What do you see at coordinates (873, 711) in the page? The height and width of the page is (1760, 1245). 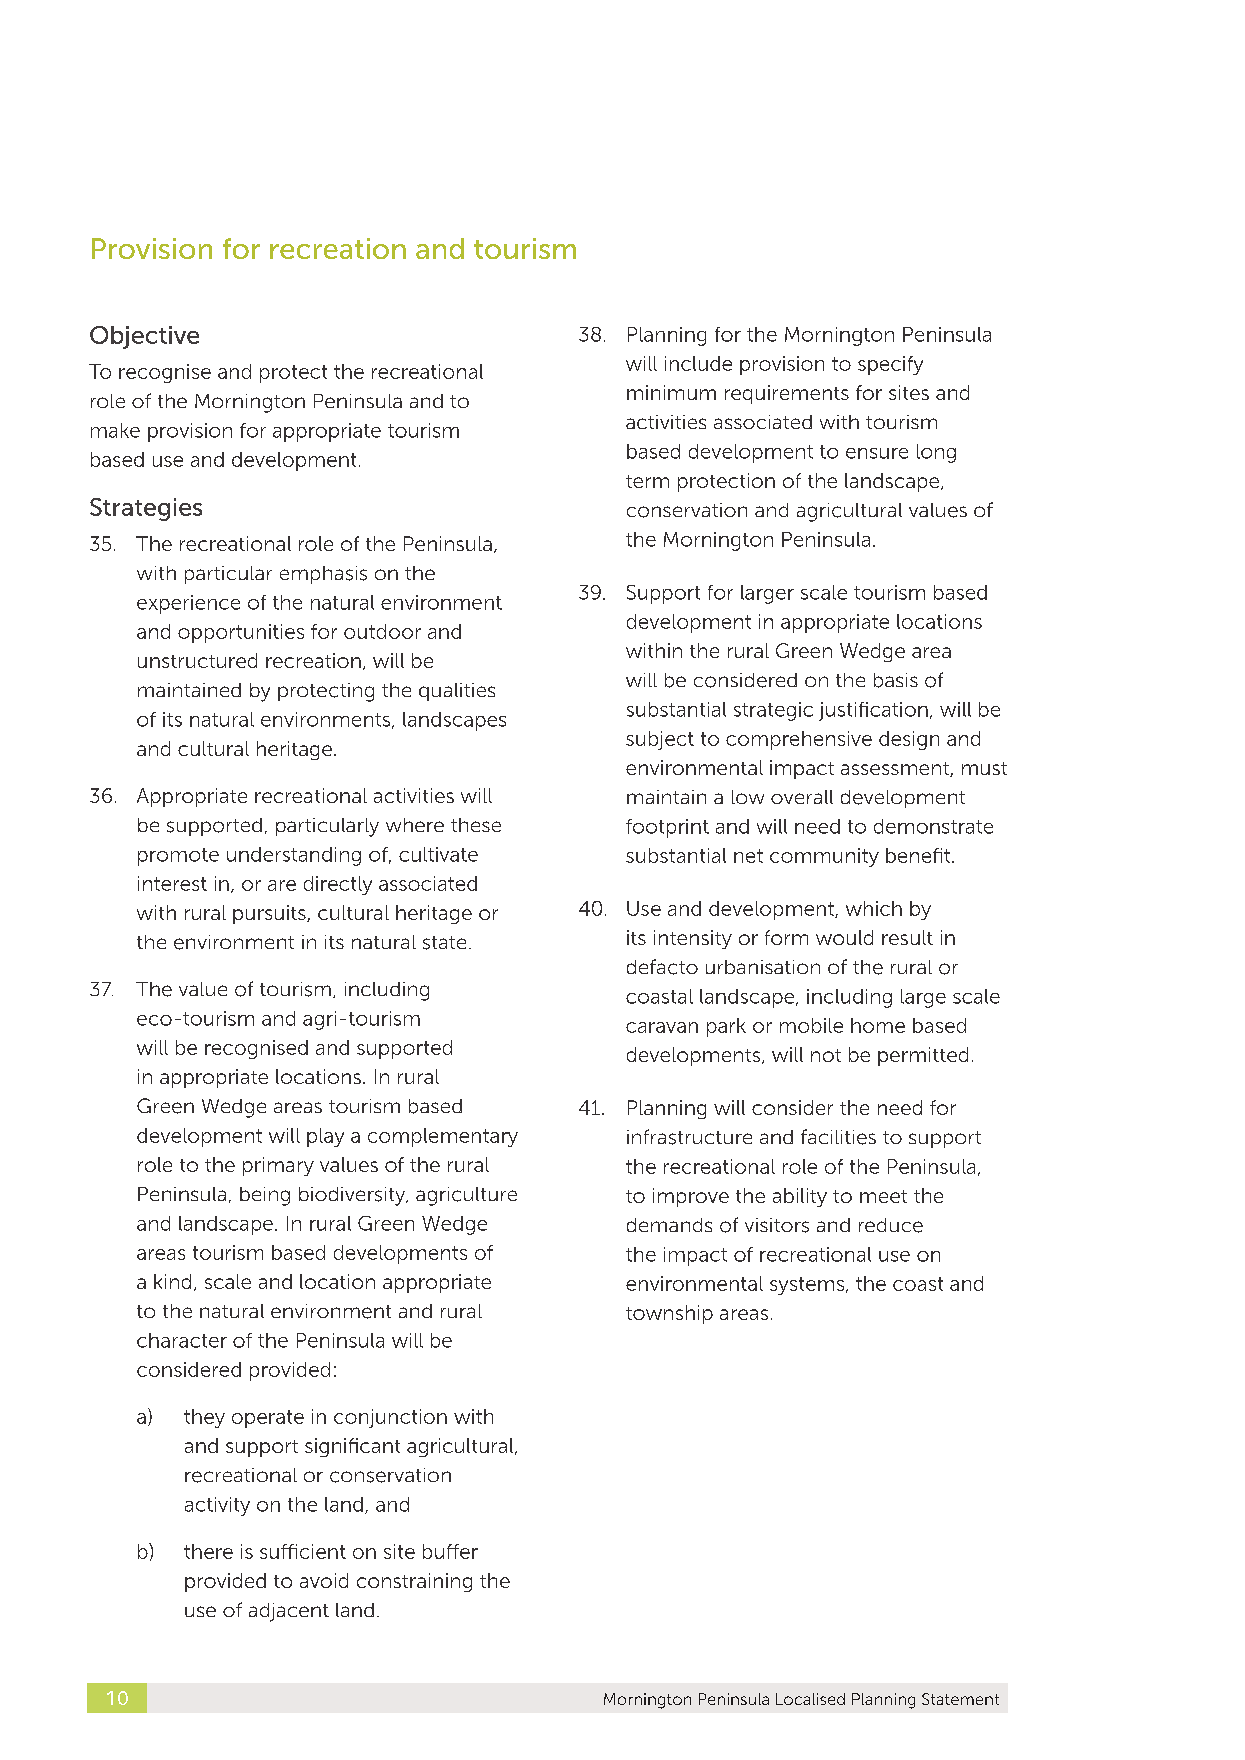 I see `justification` at bounding box center [873, 711].
